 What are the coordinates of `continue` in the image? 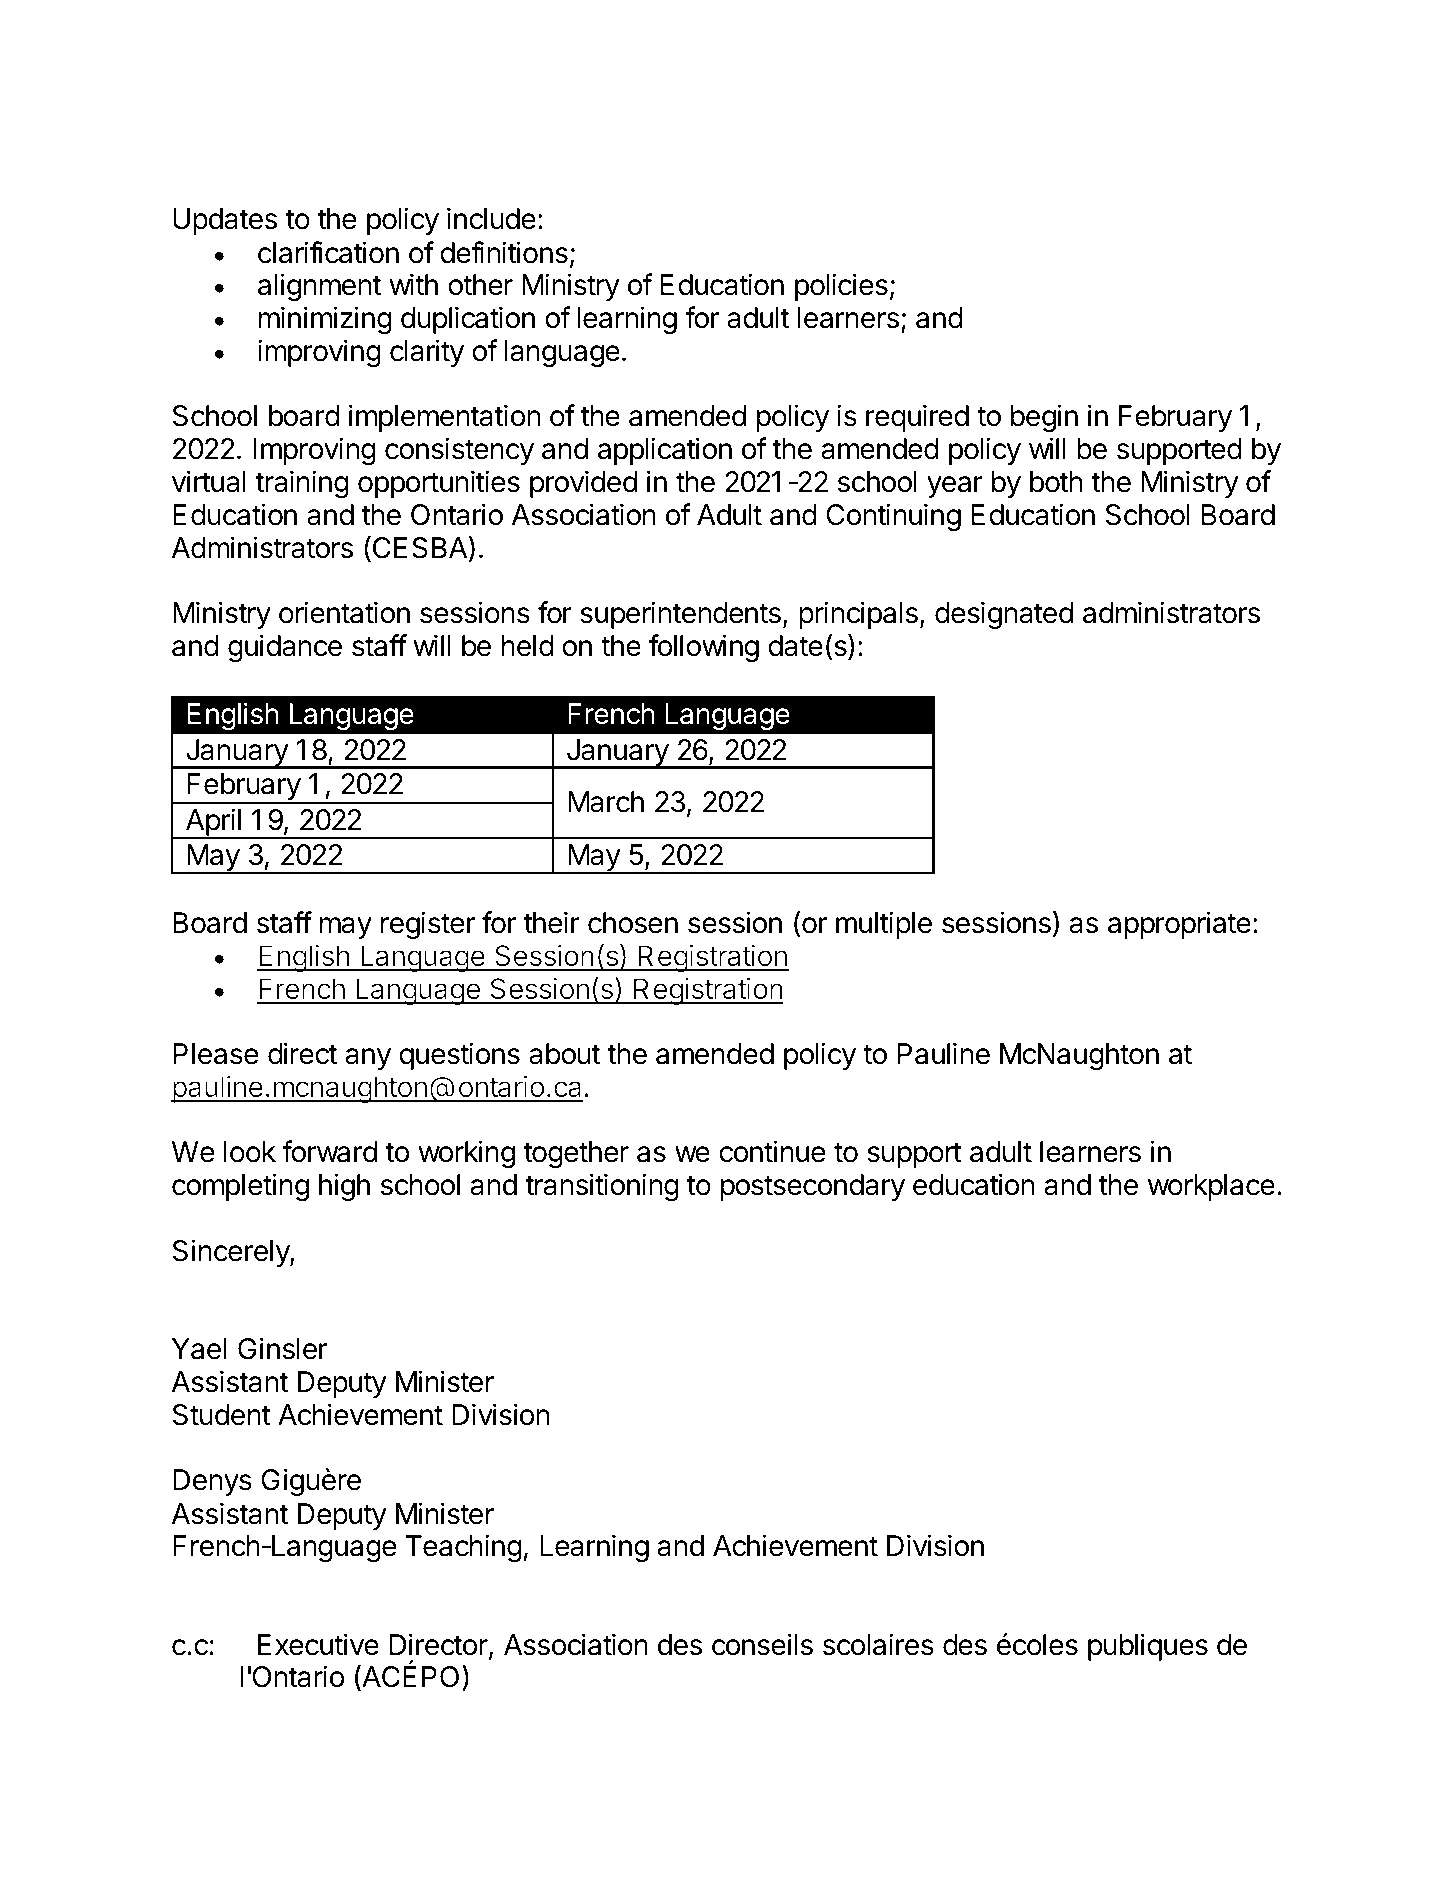 It's located at (772, 1151).
